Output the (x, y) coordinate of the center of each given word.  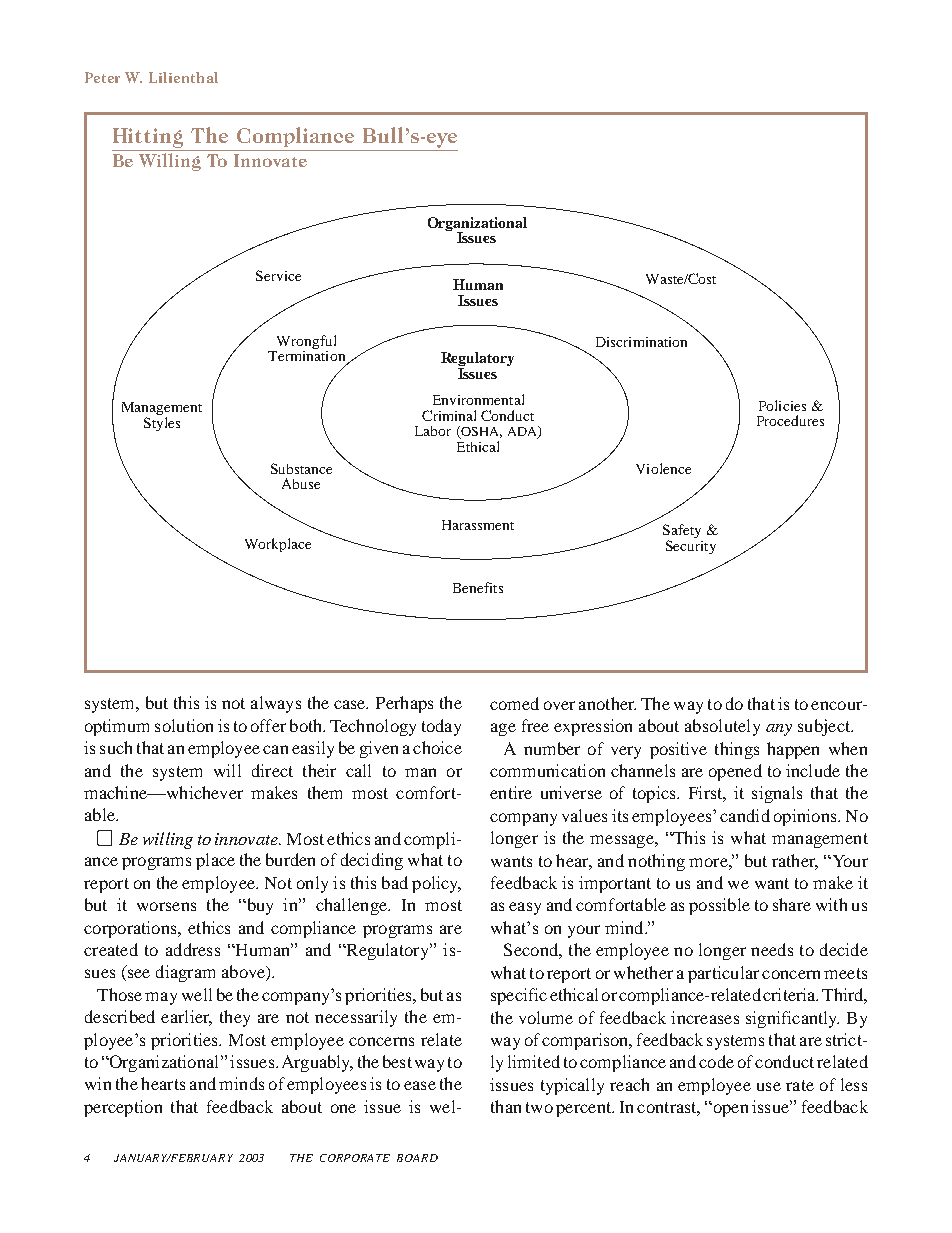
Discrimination (641, 342)
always (276, 704)
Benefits (478, 587)
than (506, 1106)
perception (123, 1108)
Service (278, 275)
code (716, 1061)
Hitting (149, 139)
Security (691, 545)
